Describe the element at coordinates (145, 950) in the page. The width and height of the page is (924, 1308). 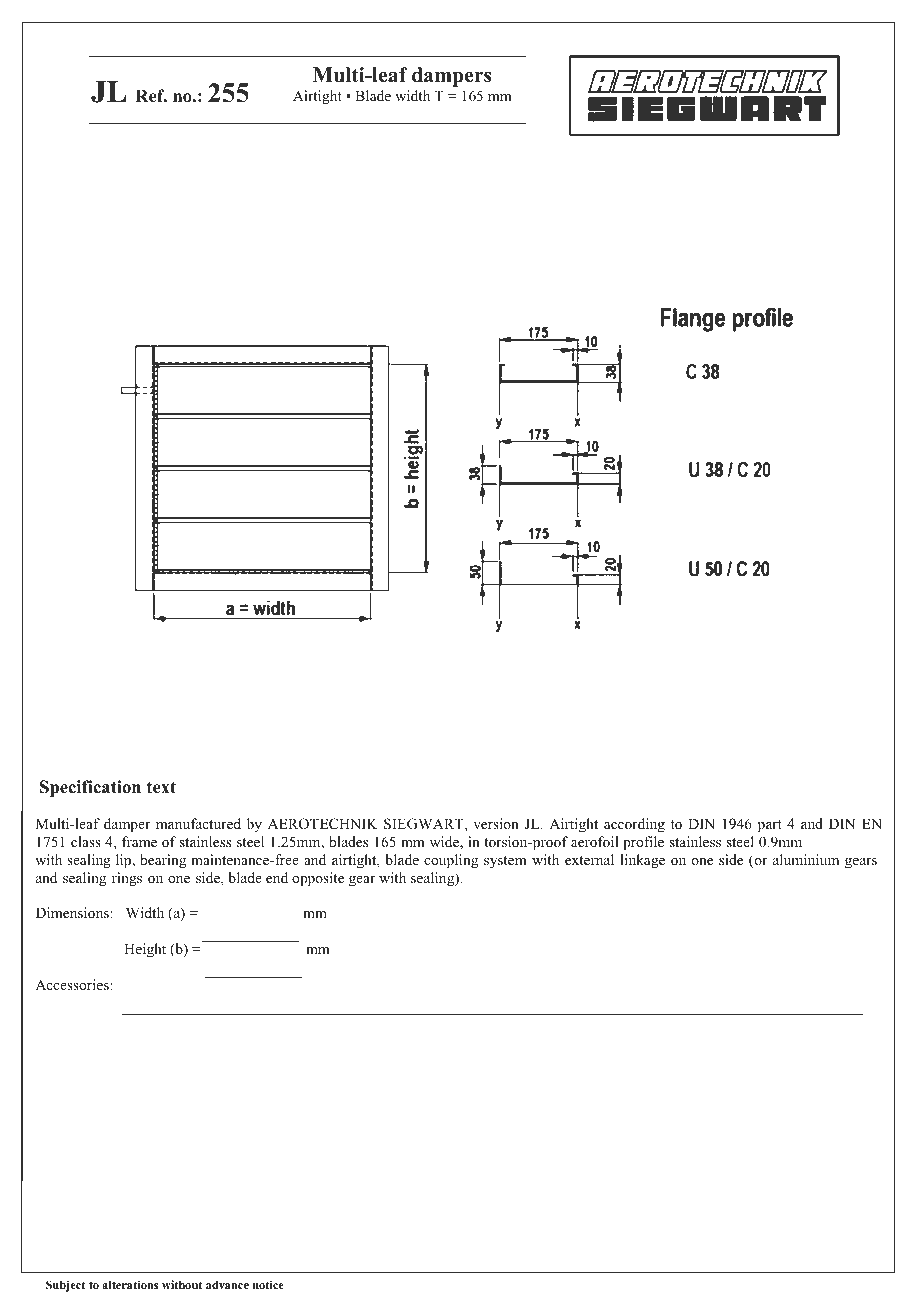
I see `Height` at that location.
